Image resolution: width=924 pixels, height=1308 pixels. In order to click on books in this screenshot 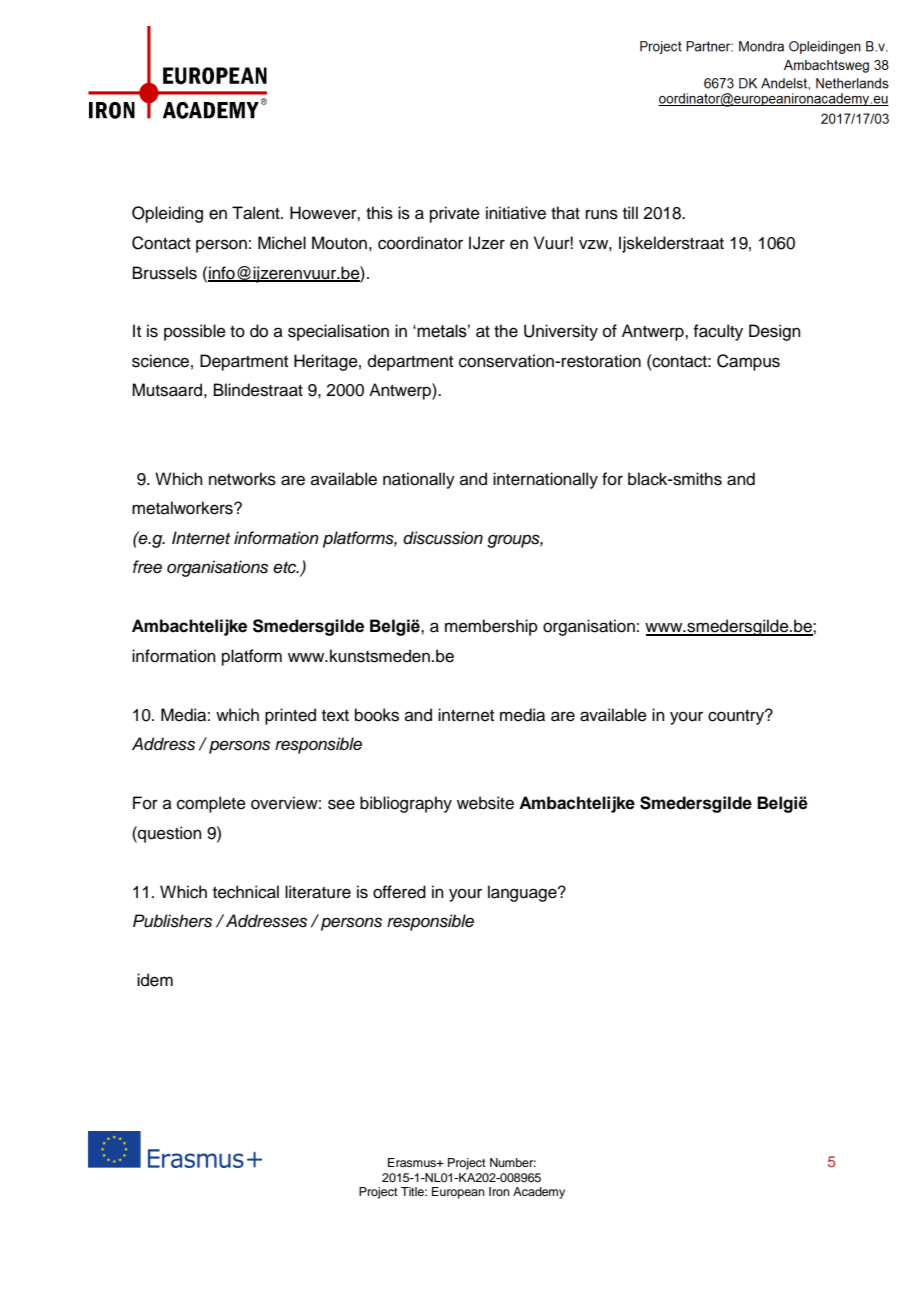, I will do `click(377, 715)`.
